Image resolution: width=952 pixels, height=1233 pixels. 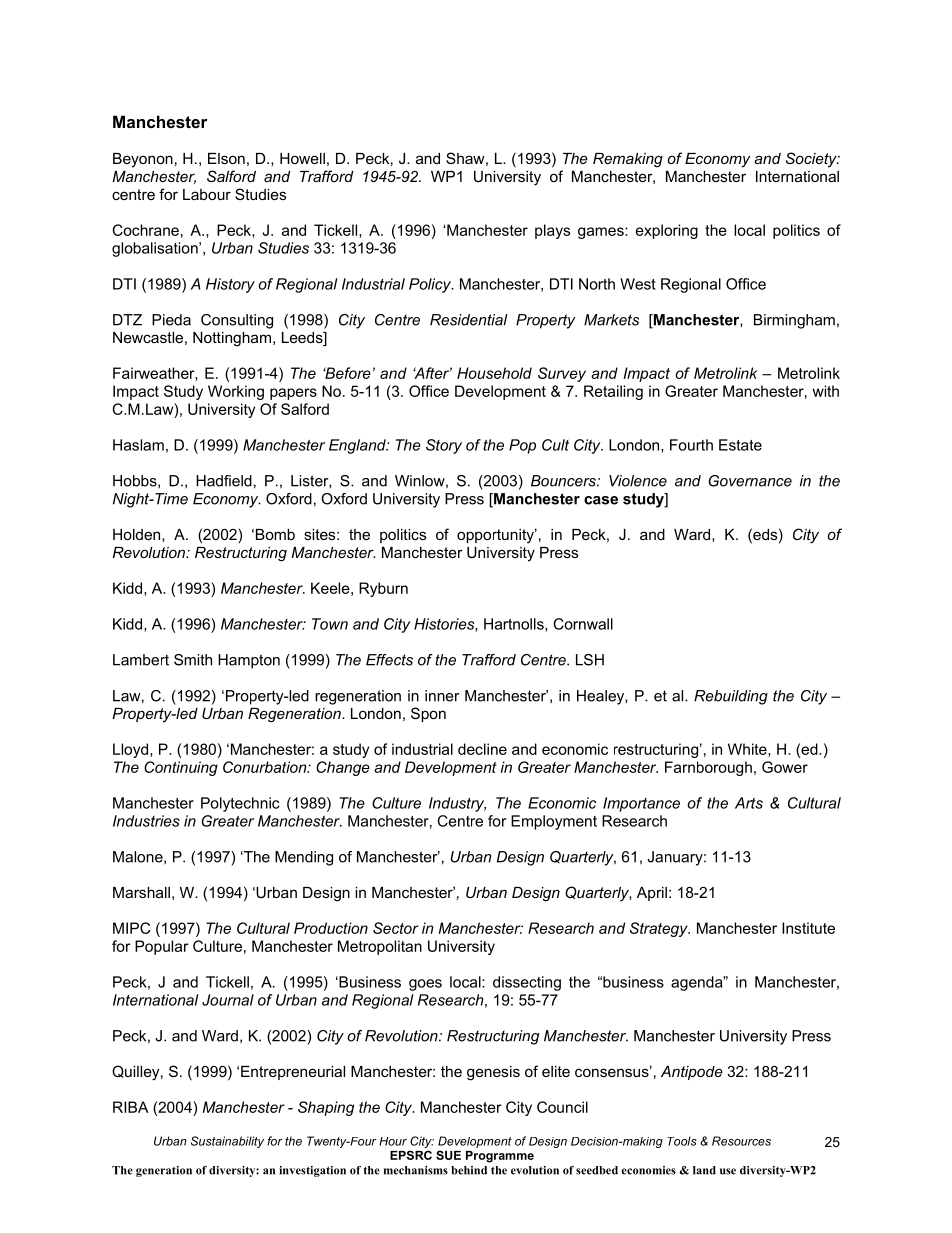 I want to click on Labour, so click(x=207, y=194).
